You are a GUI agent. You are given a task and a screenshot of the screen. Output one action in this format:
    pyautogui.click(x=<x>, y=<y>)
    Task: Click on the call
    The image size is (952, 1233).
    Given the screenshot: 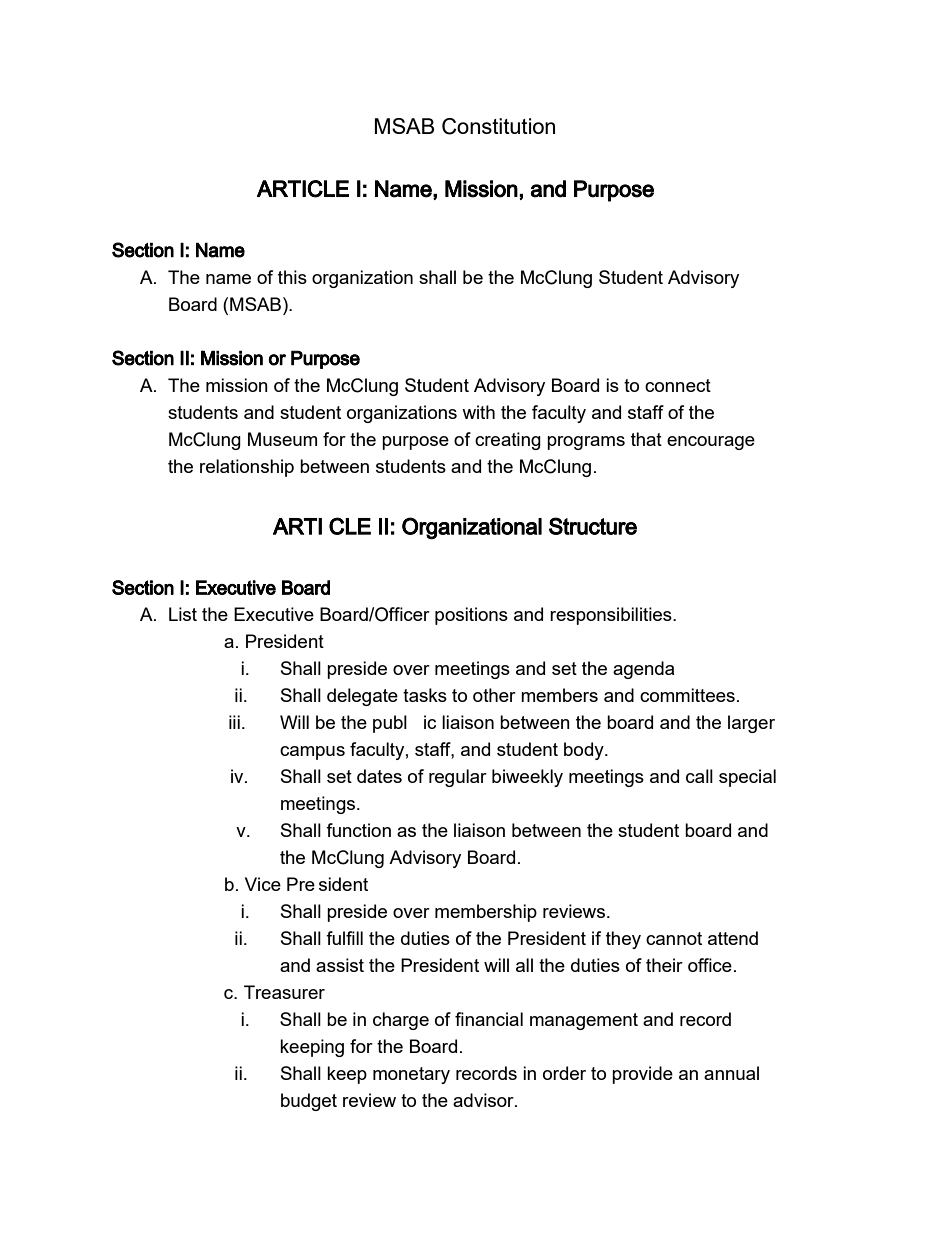 What is the action you would take?
    pyautogui.click(x=699, y=776)
